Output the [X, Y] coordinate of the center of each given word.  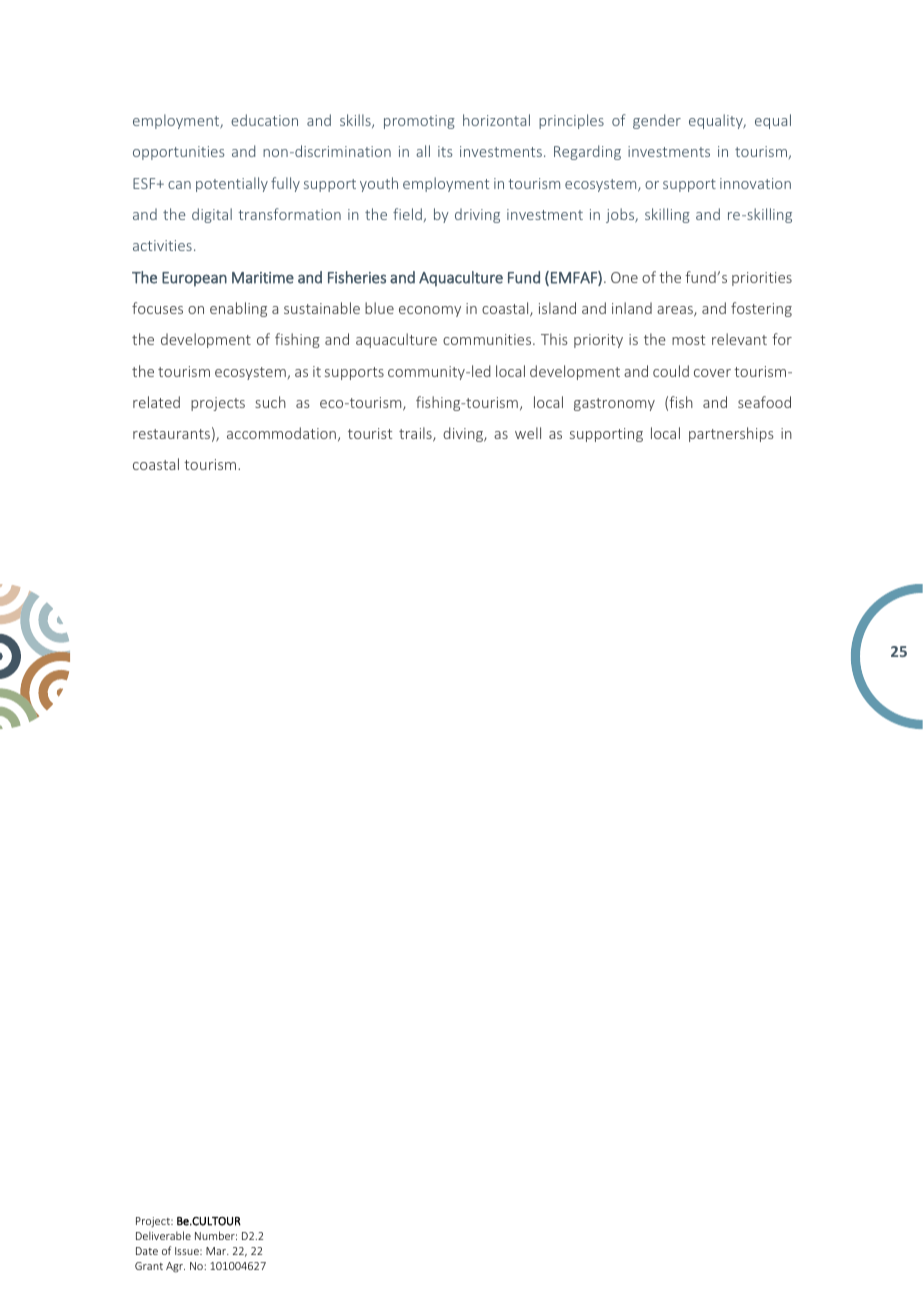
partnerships [731, 434]
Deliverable [163, 1235]
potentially [232, 184]
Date [147, 1251]
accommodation [283, 434]
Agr [175, 1267]
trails [416, 434]
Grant [149, 1266]
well [528, 433]
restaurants [171, 434]
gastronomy [614, 404]
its [445, 151]
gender [657, 121]
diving [464, 434]
